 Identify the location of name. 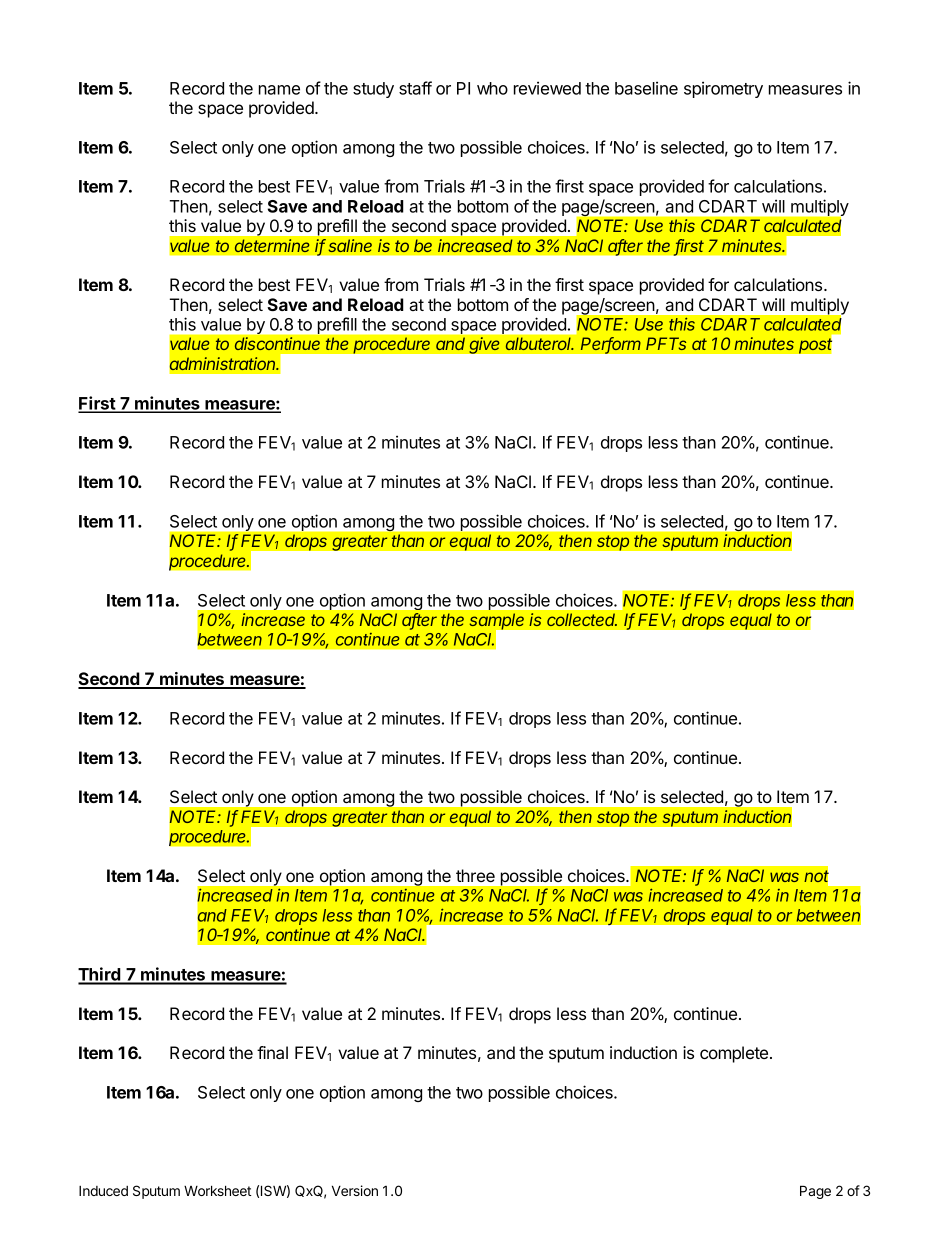
(279, 90).
